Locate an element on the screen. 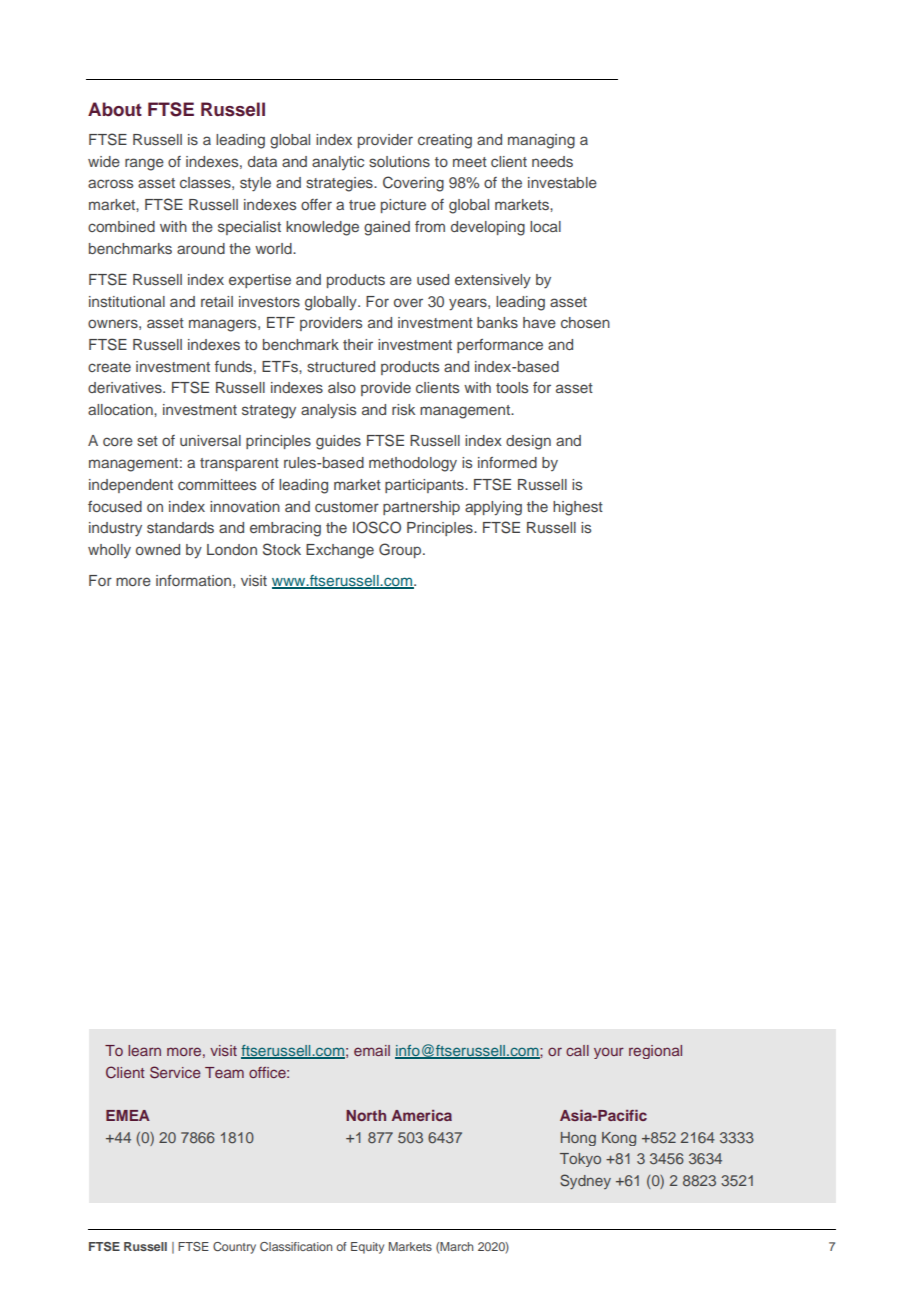 This screenshot has height=1307, width=924. call is located at coordinates (577, 1050).
